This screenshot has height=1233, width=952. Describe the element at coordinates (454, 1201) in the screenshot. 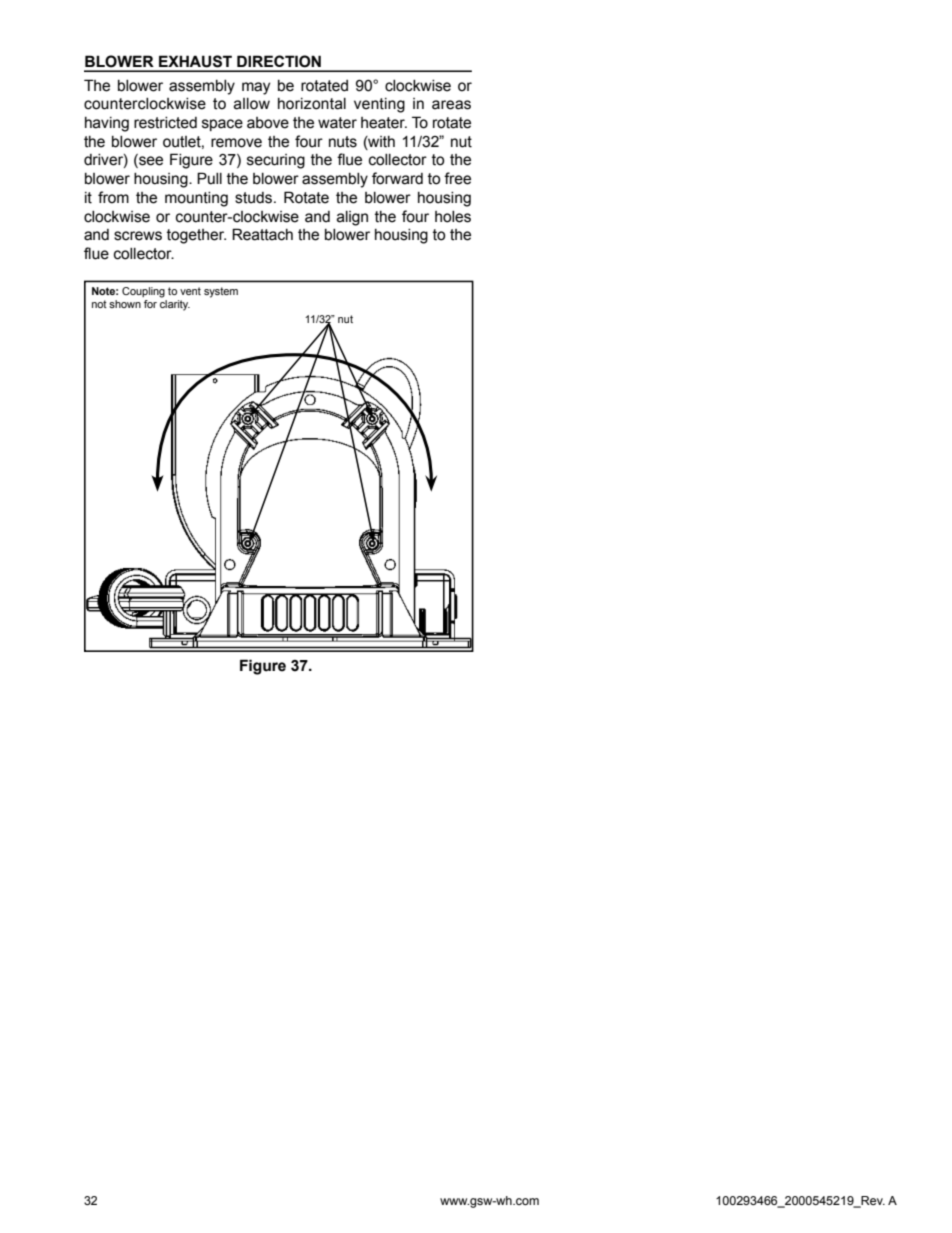

I see `www` at that location.
